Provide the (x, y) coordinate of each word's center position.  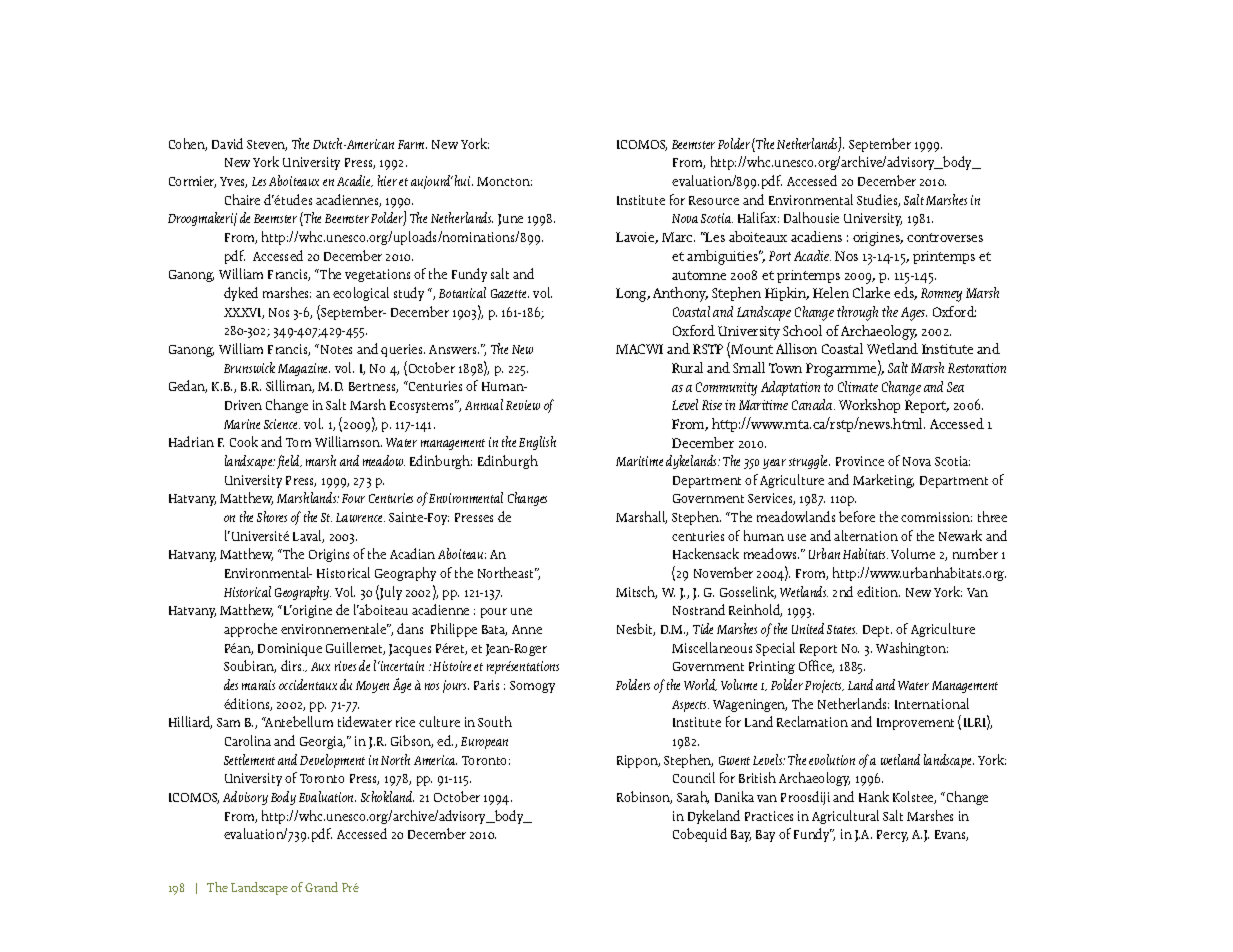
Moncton (504, 181)
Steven (267, 145)
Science (282, 424)
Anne (527, 629)
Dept (877, 631)
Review (523, 405)
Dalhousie (811, 217)
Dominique (290, 649)
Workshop (869, 406)
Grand (321, 887)
